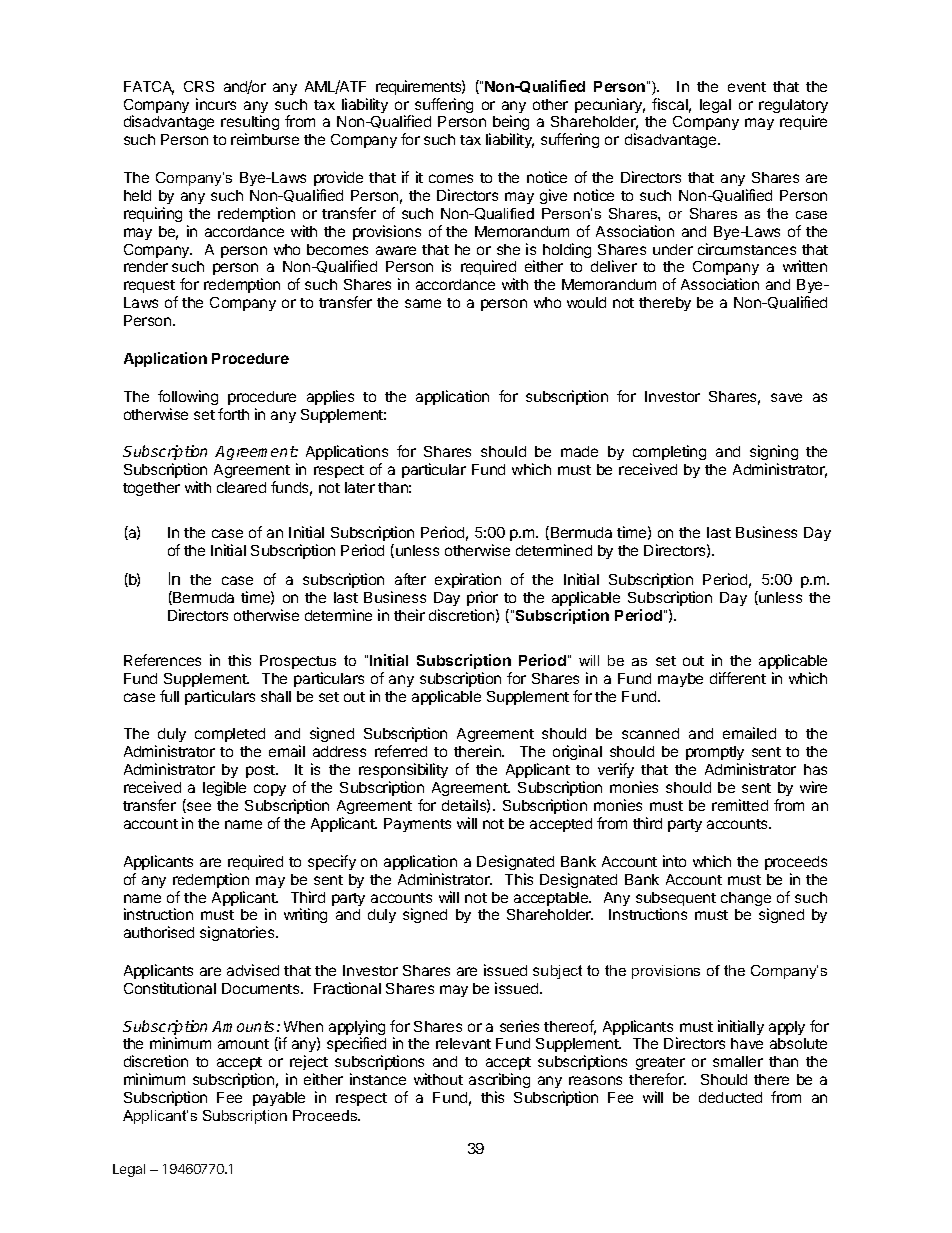 The width and height of the screenshot is (952, 1233). What do you see at coordinates (511, 124) in the screenshot?
I see `being` at bounding box center [511, 124].
